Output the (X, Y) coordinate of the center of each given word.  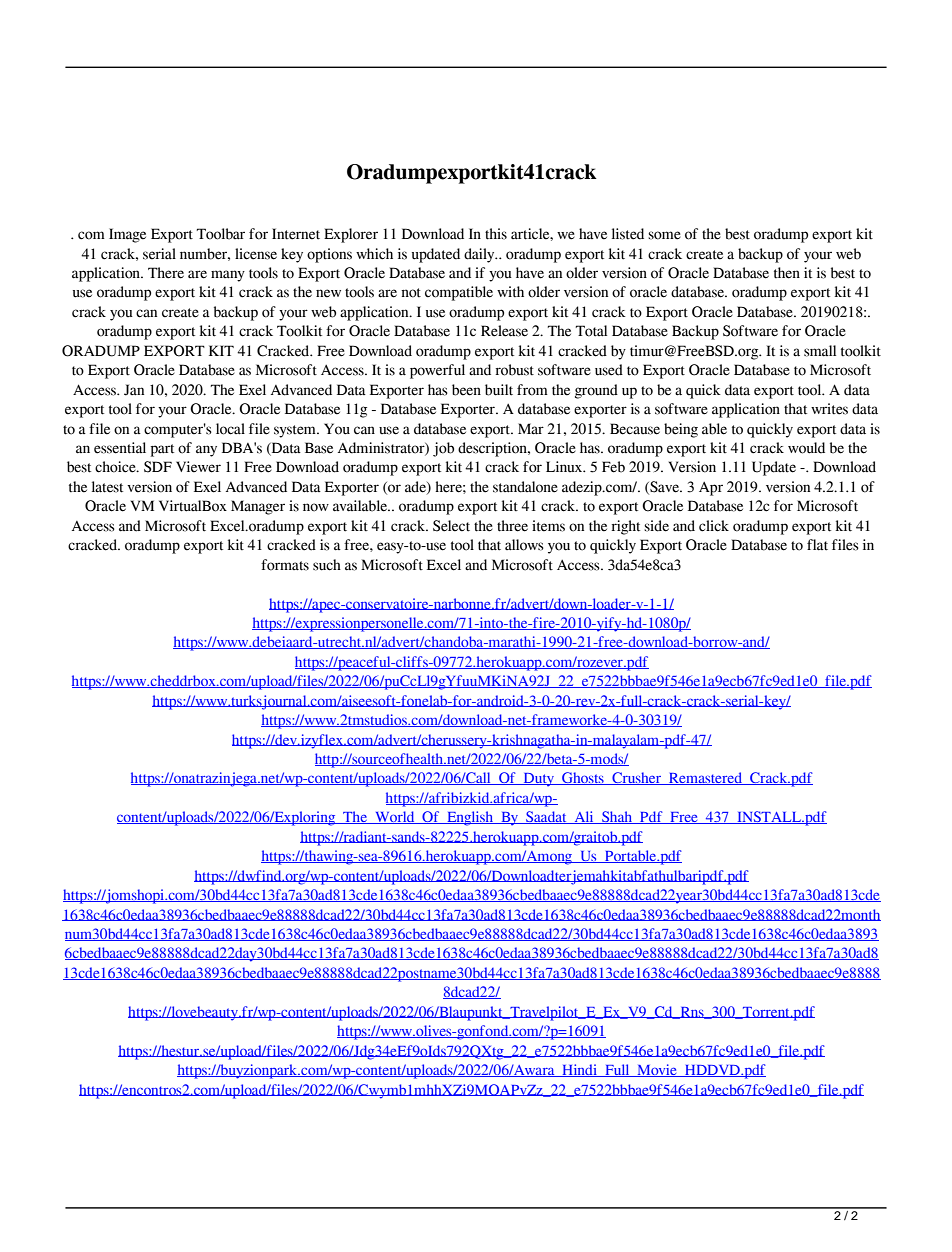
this (496, 234)
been (466, 390)
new (328, 293)
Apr (711, 489)
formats (285, 565)
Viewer (198, 467)
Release (504, 331)
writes (829, 409)
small (820, 351)
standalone (525, 487)
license (256, 254)
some (664, 235)
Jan (134, 390)
